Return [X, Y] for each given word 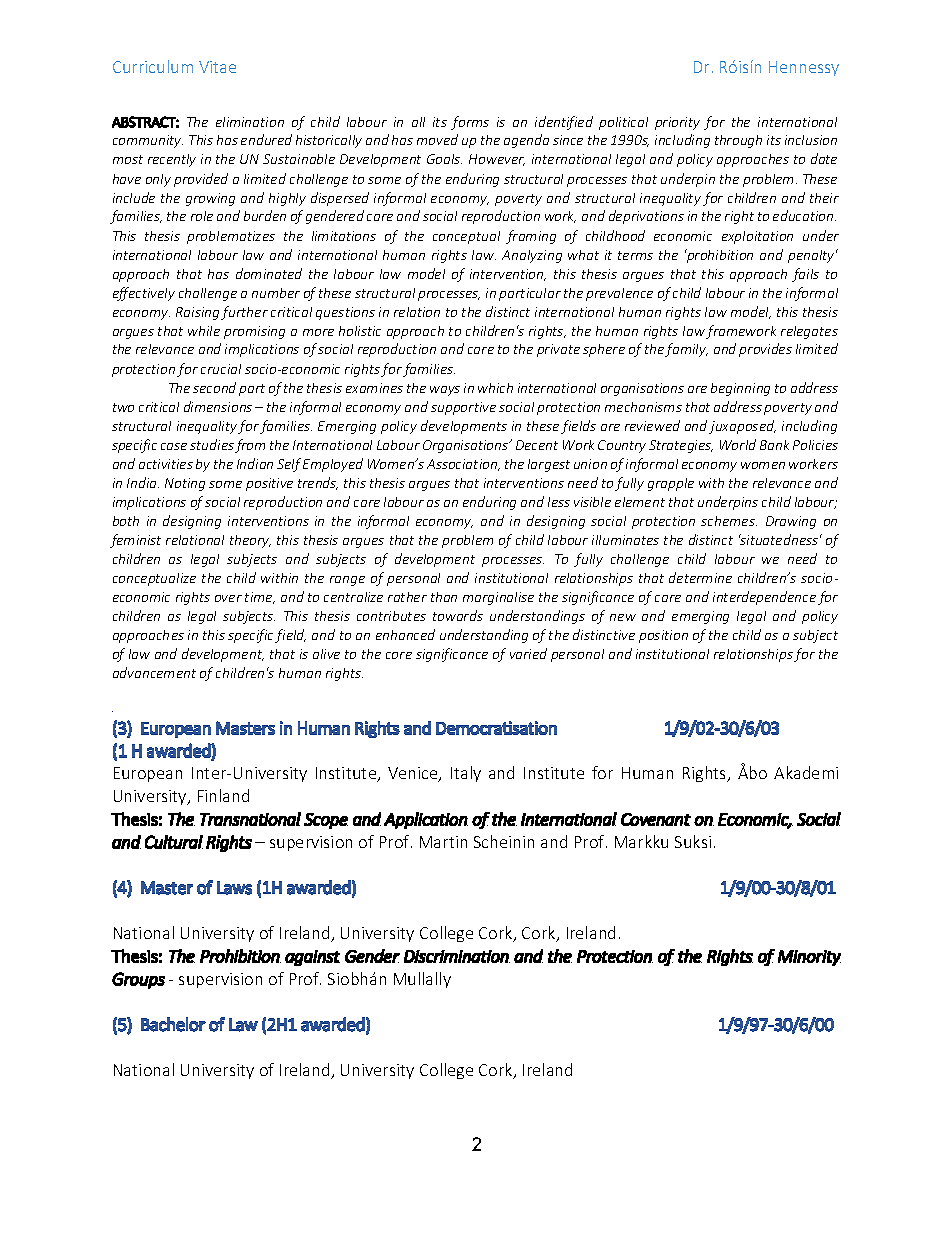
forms [470, 123]
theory [250, 541]
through [738, 141]
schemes [729, 521]
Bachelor [173, 1024]
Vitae [217, 67]
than [444, 597]
